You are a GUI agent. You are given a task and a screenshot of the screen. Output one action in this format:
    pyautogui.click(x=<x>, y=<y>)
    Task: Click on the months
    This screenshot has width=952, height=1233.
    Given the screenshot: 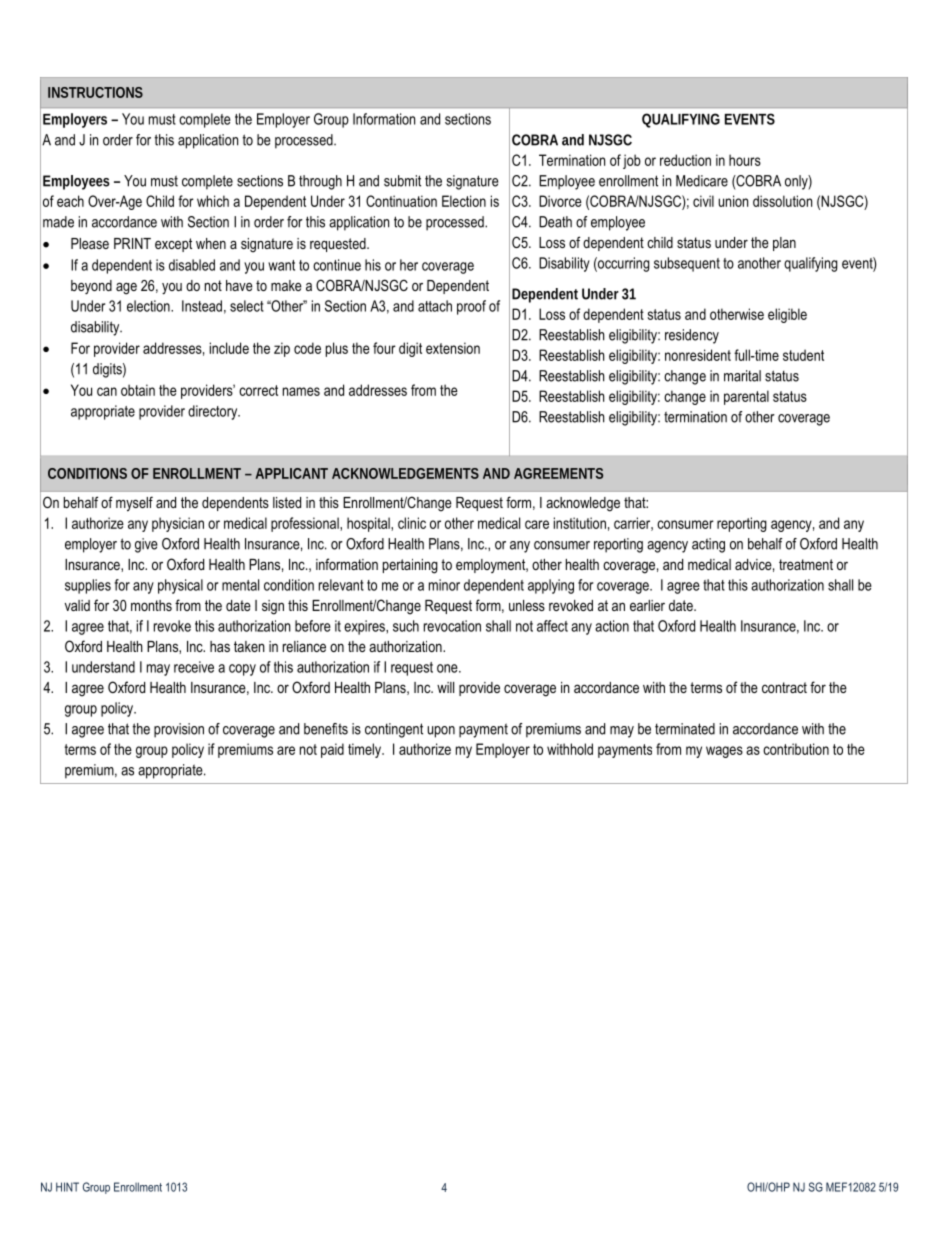 What is the action you would take?
    pyautogui.click(x=151, y=605)
